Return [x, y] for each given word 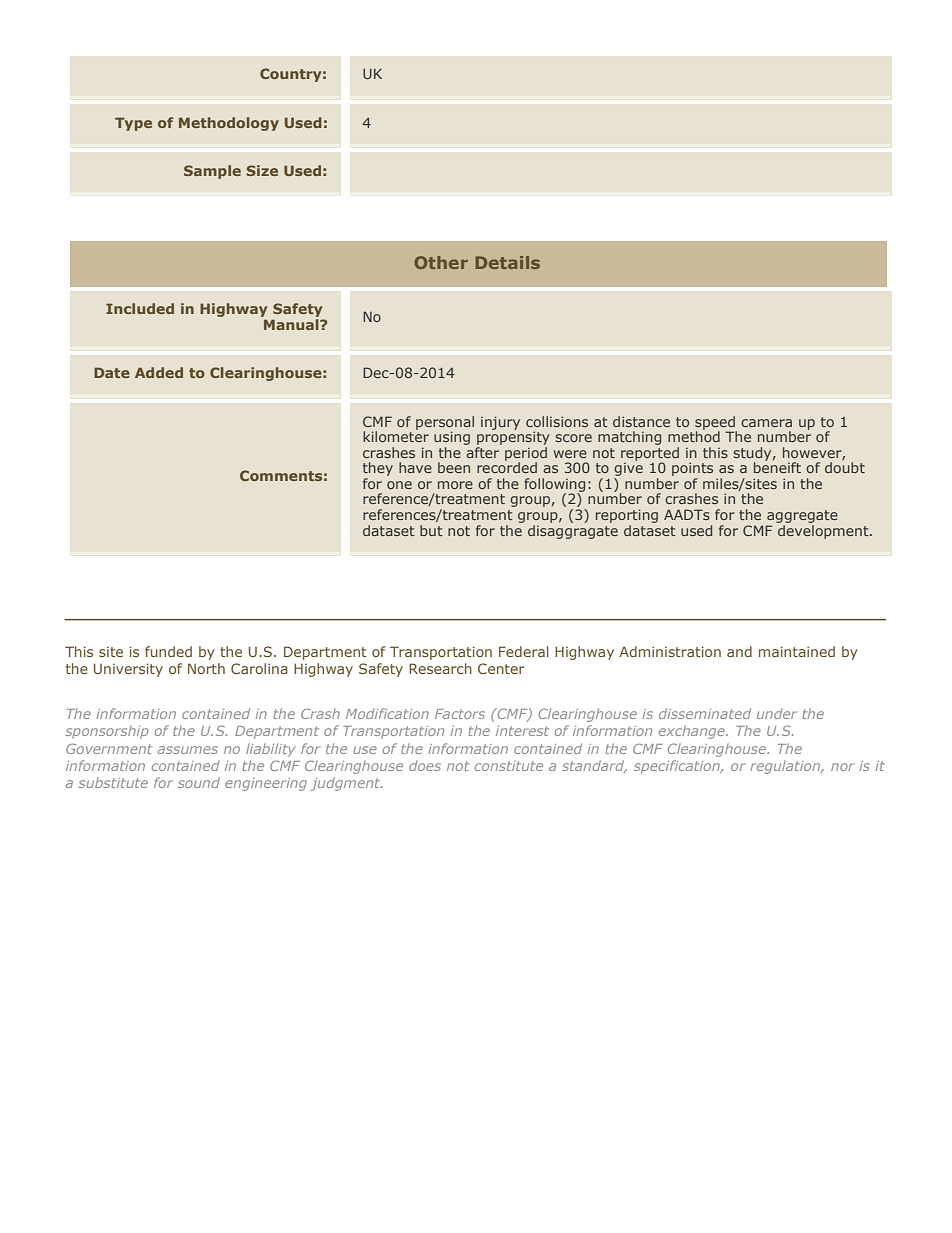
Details [508, 262]
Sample [212, 172]
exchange [693, 732]
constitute [509, 766]
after [483, 451]
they [378, 470]
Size [262, 170]
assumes [188, 750]
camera [766, 423]
